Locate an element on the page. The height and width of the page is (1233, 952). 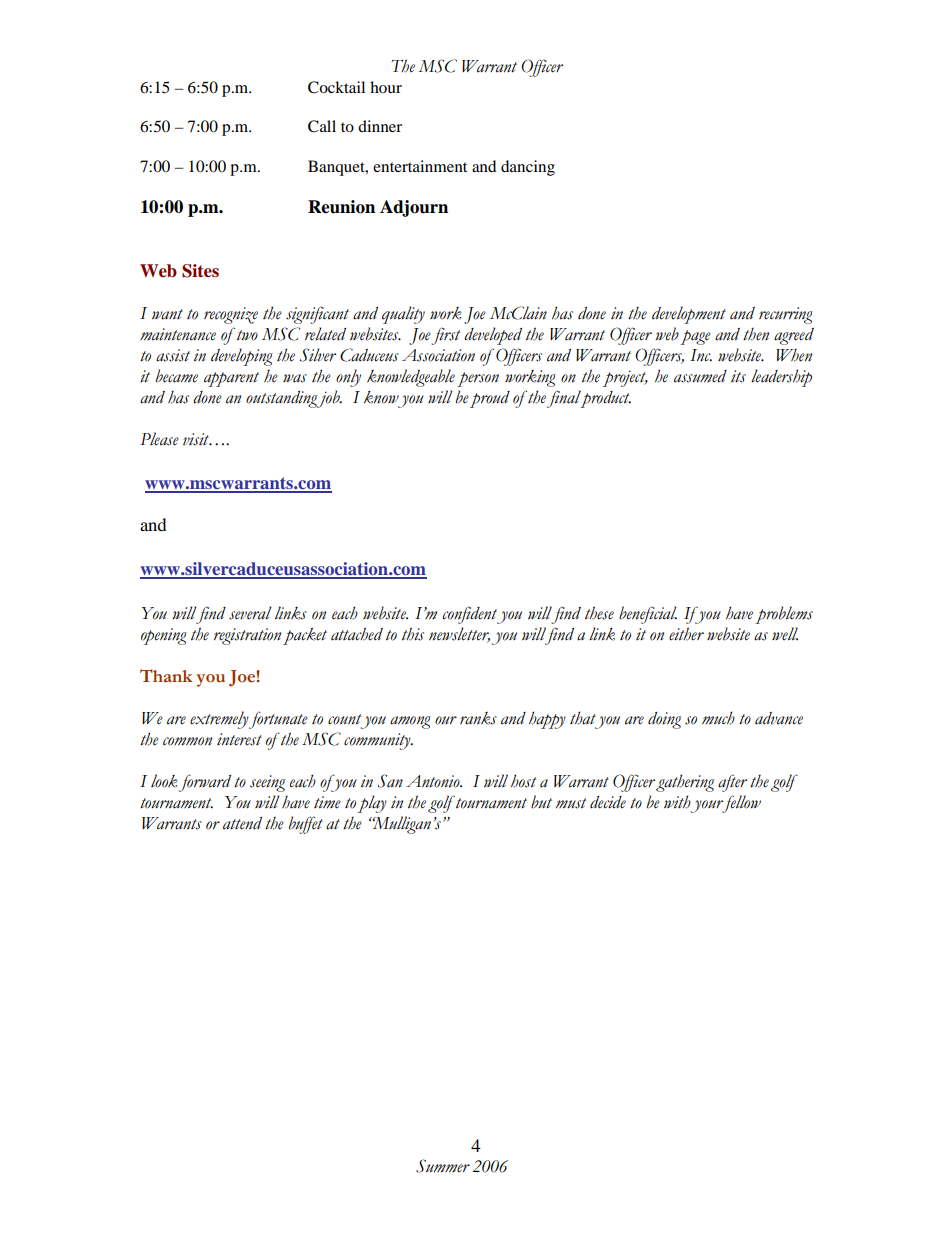
dancing is located at coordinates (528, 168).
